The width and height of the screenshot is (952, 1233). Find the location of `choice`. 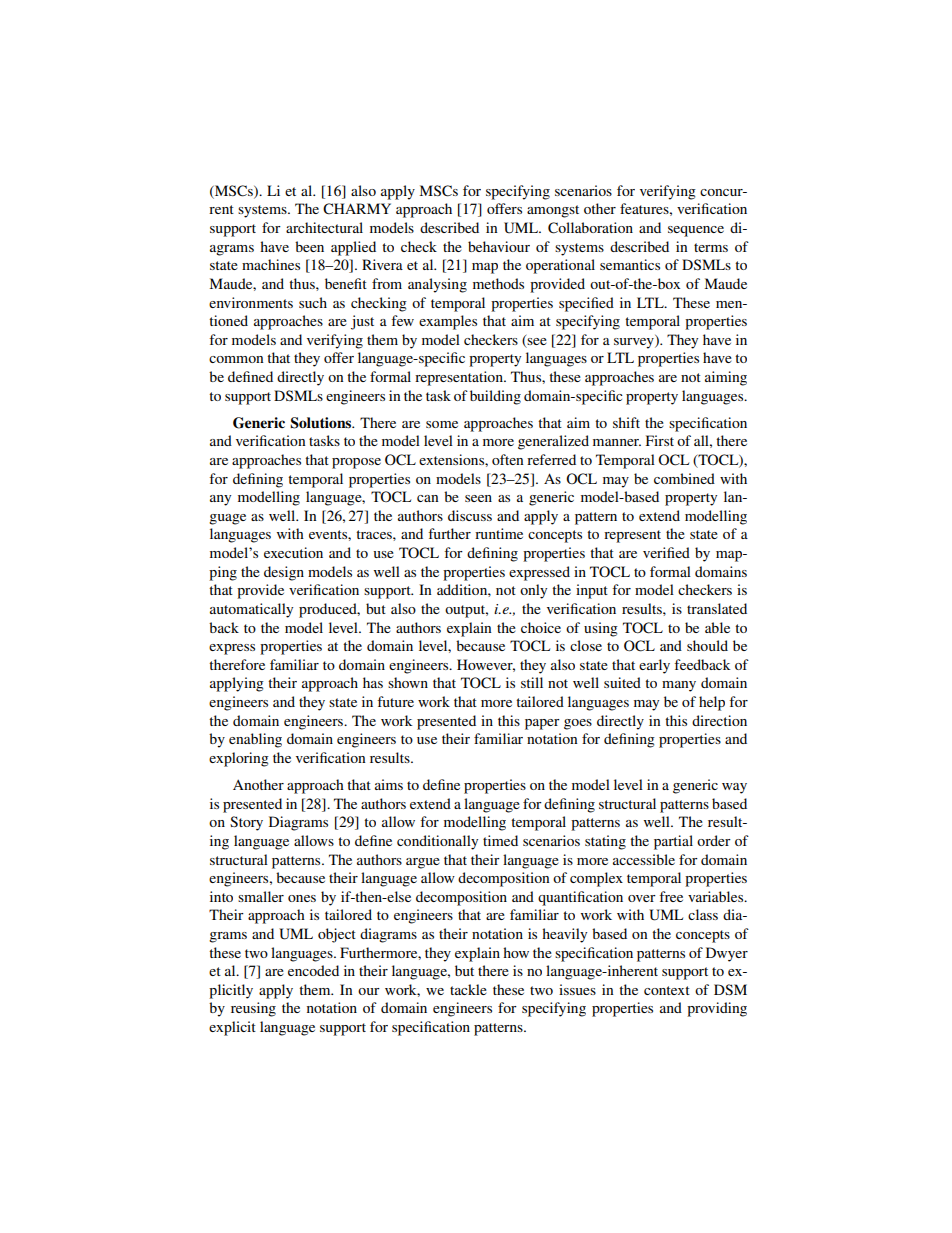

choice is located at coordinates (541, 627).
